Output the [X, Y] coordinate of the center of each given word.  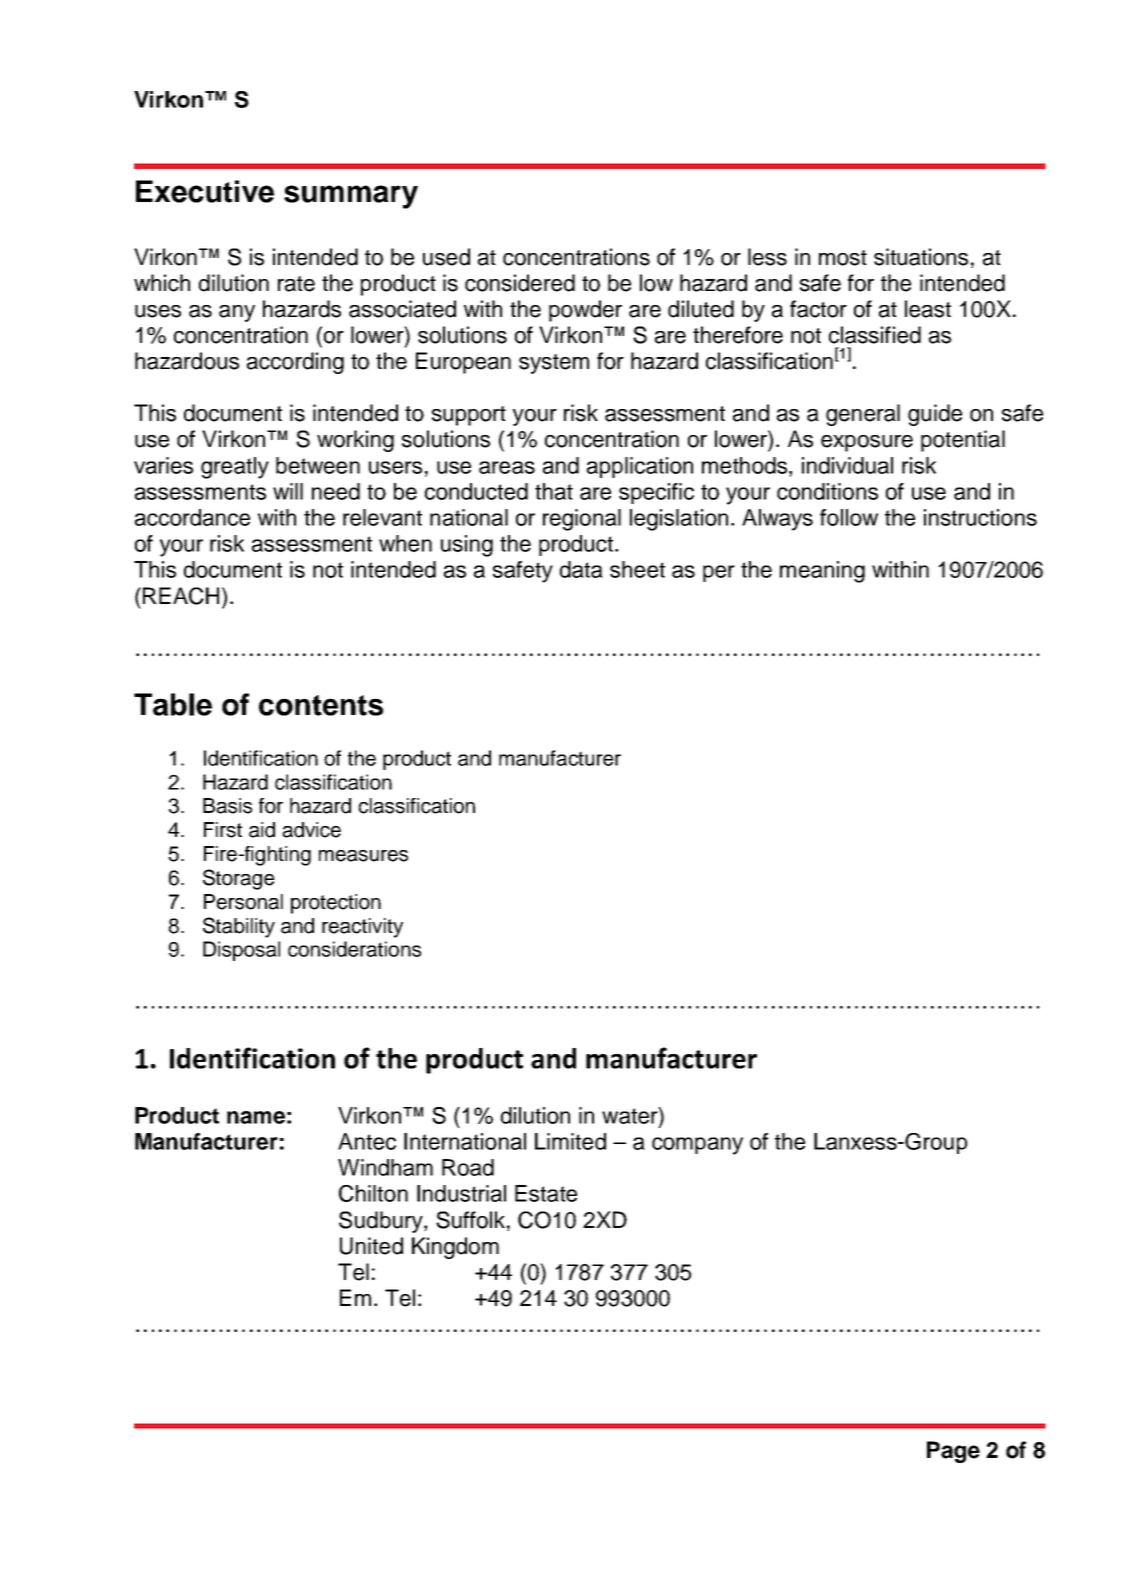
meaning [822, 572]
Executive [205, 191]
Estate [546, 1193]
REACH [181, 596]
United [371, 1246]
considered [520, 283]
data [581, 569]
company [697, 1146]
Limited [570, 1141]
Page [953, 1452]
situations [921, 257]
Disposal [241, 951]
